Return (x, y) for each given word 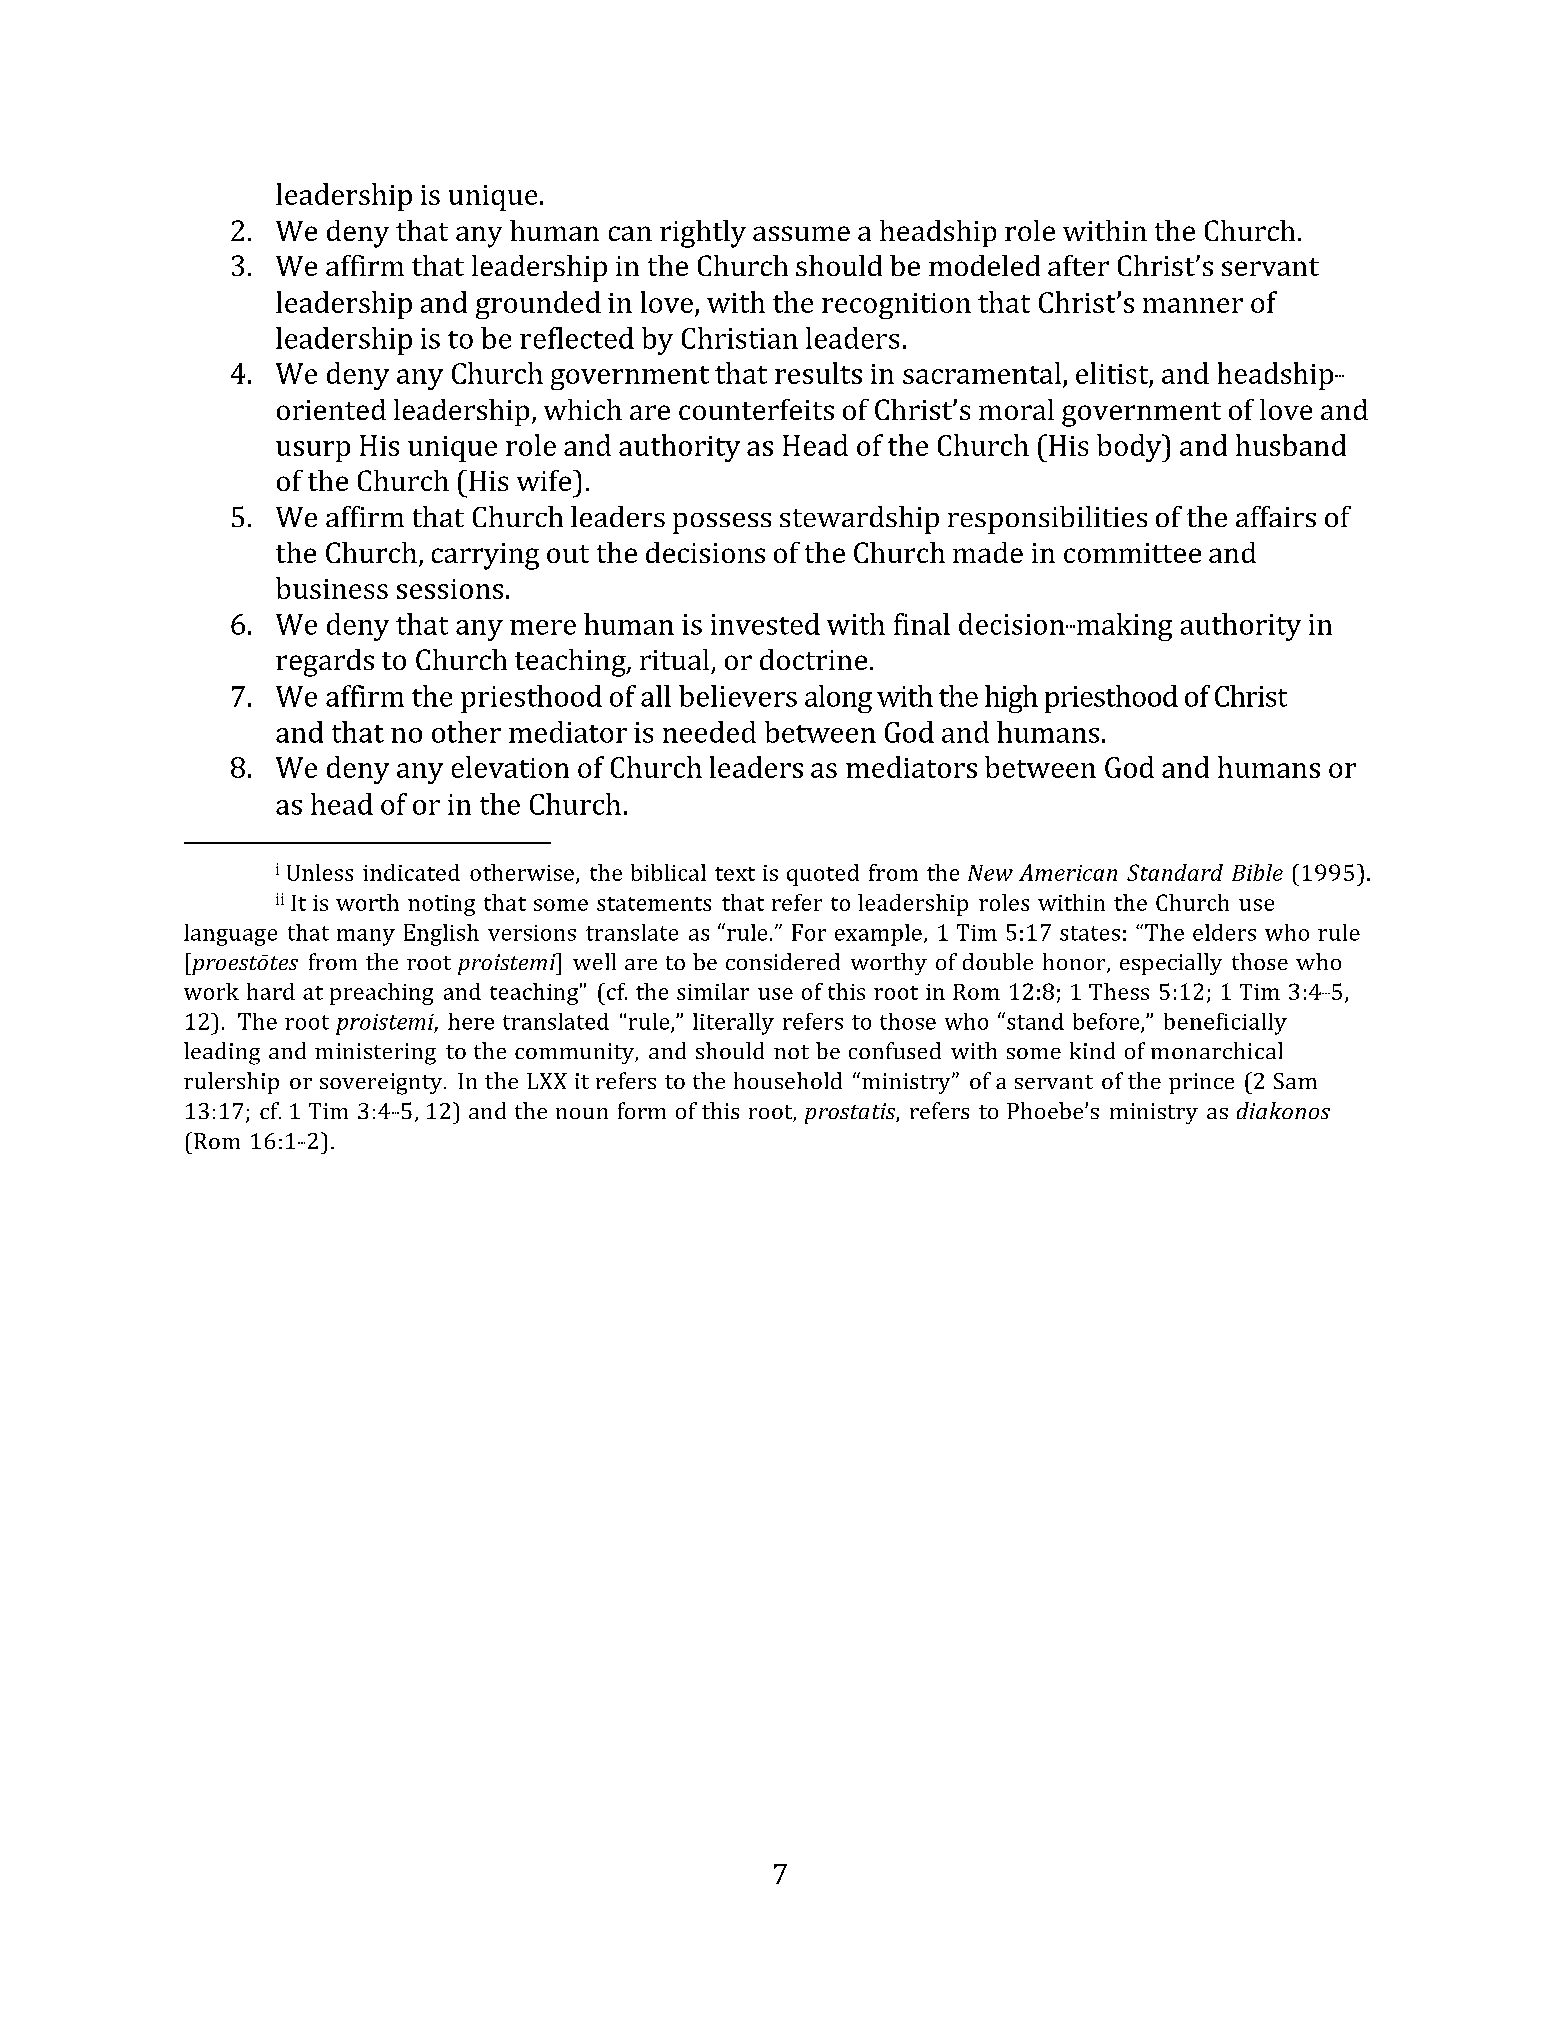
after (1078, 265)
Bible (1257, 872)
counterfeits (756, 409)
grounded (538, 305)
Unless (320, 872)
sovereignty (382, 1084)
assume (801, 233)
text (735, 874)
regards (325, 663)
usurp (313, 451)
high (1011, 699)
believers (738, 696)
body (1130, 448)
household (788, 1080)
